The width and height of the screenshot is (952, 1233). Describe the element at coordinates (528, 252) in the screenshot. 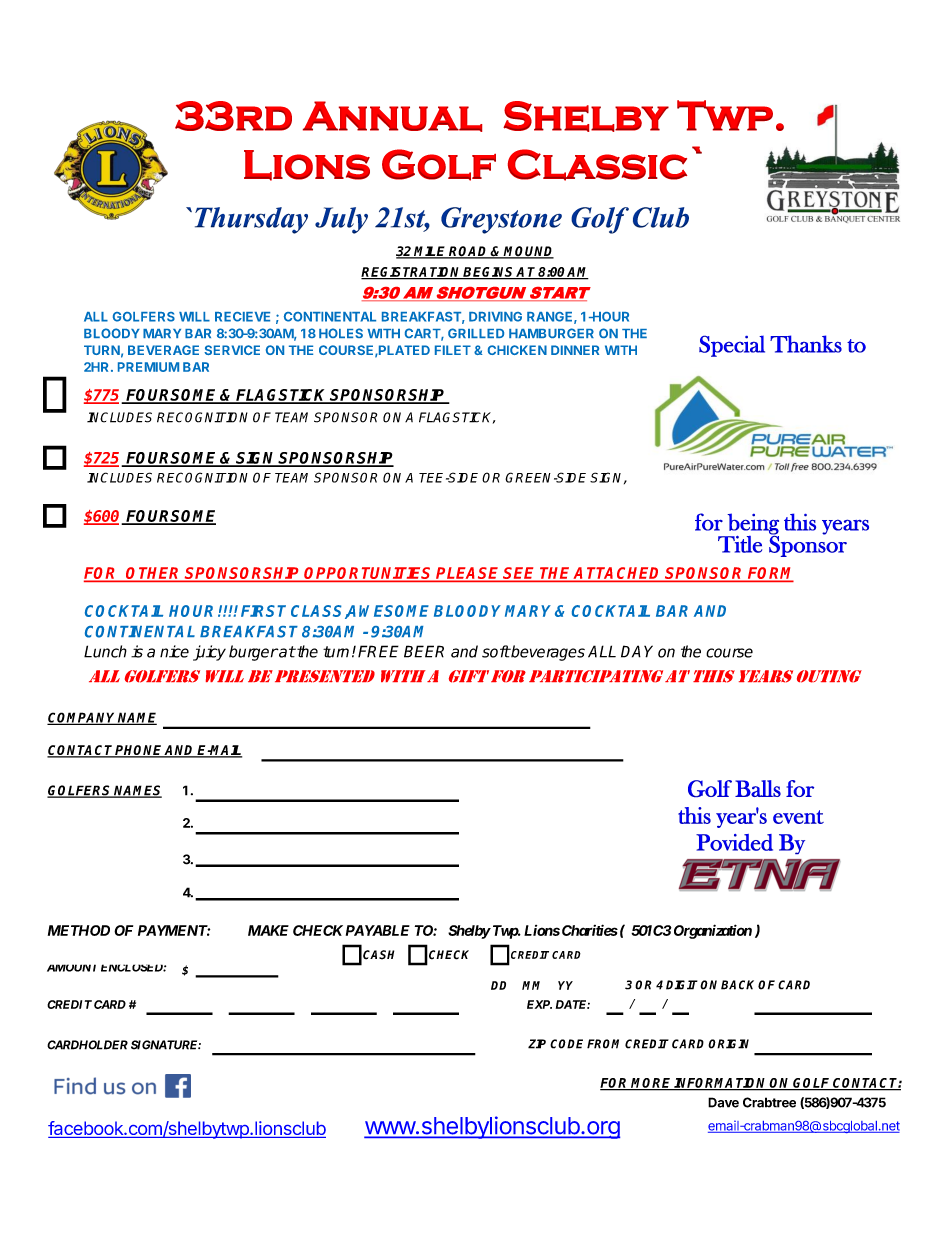

I see `MOUND` at that location.
